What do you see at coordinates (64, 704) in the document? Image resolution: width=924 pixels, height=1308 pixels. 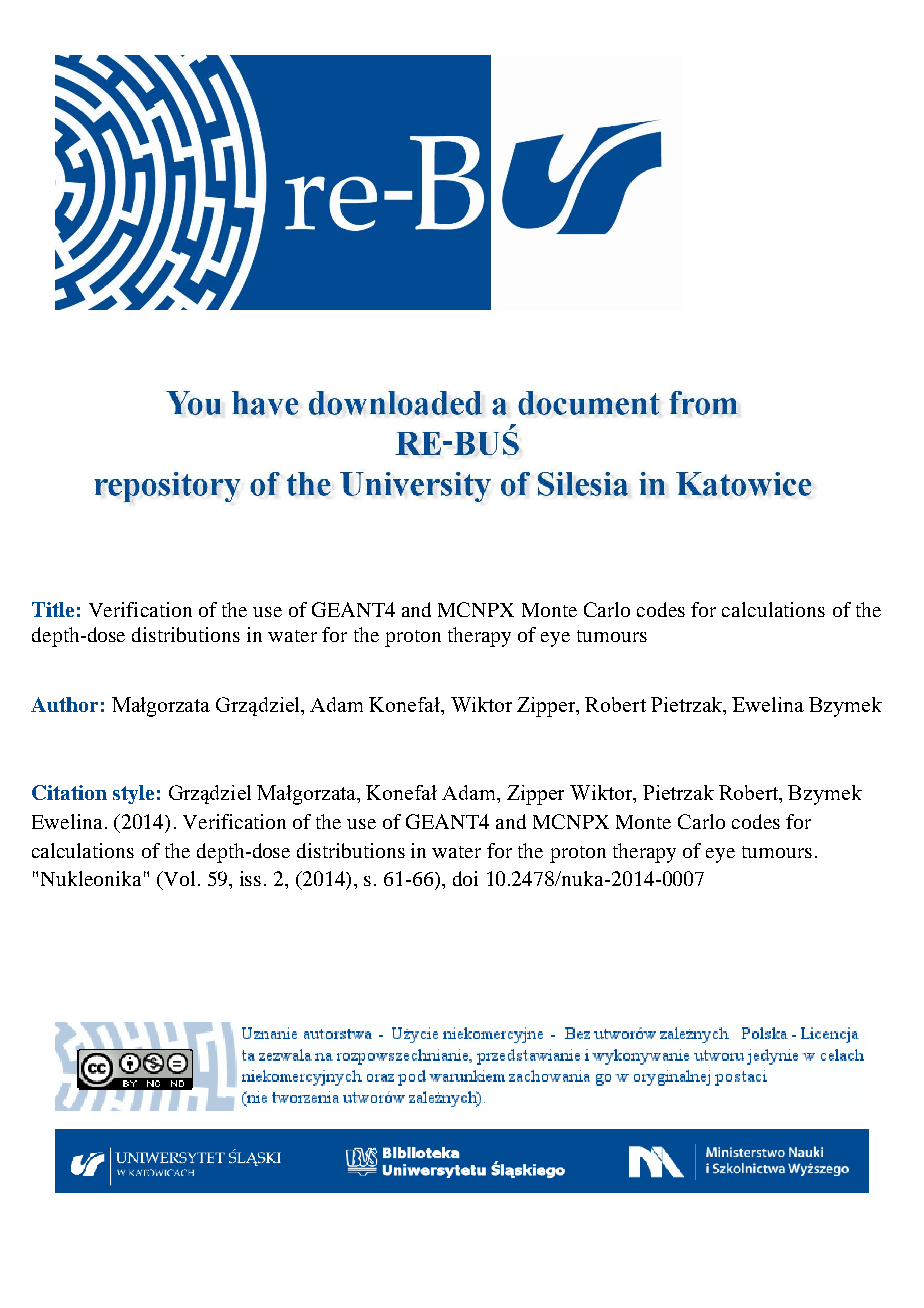 I see `Author` at bounding box center [64, 704].
